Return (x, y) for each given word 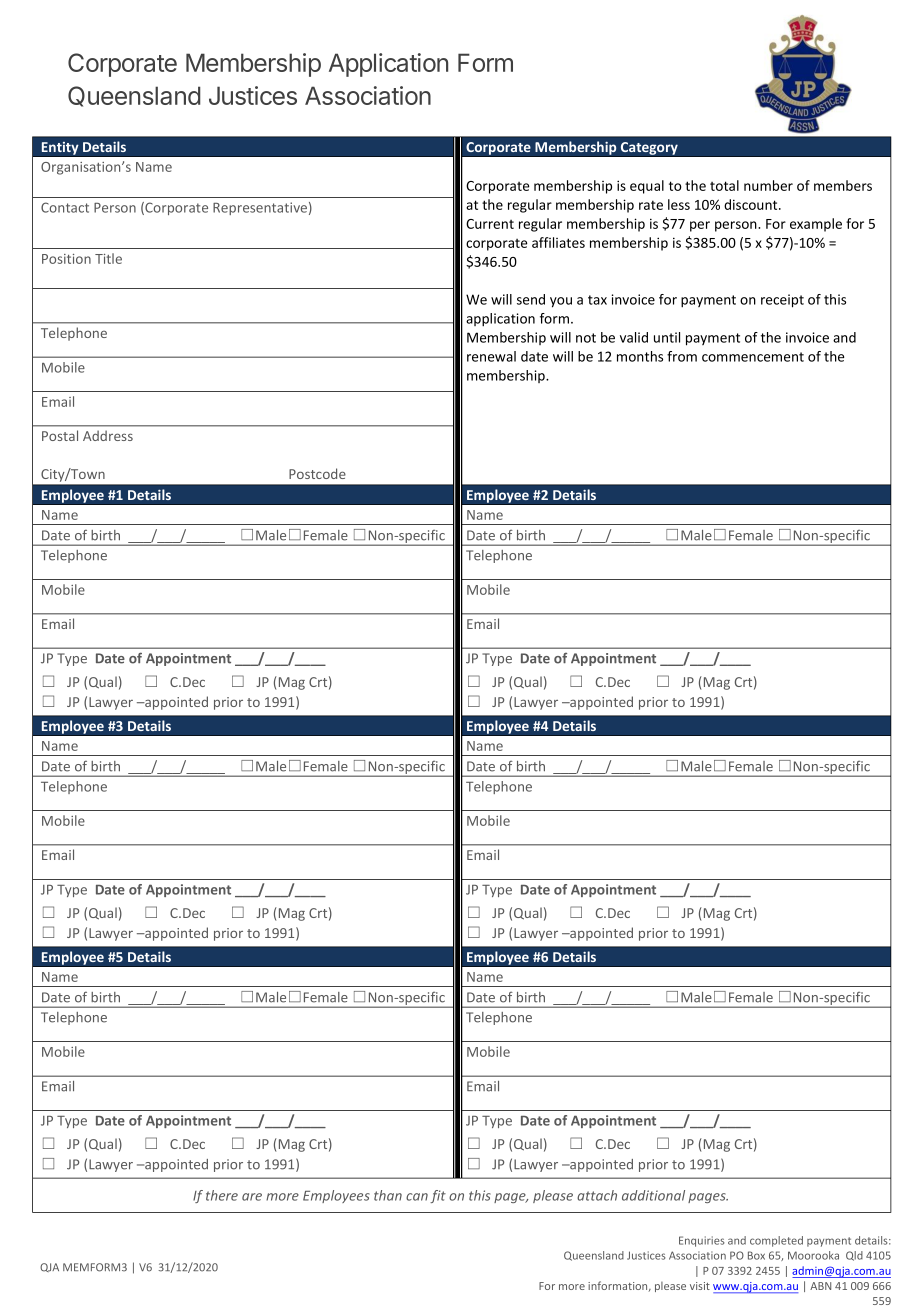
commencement (753, 357)
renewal (491, 356)
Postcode (317, 473)
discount (752, 204)
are (252, 1197)
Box (756, 1255)
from (682, 356)
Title (108, 258)
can (417, 1197)
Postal (60, 435)
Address (108, 435)
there (222, 1195)
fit (438, 1196)
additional (653, 1195)
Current (490, 224)
